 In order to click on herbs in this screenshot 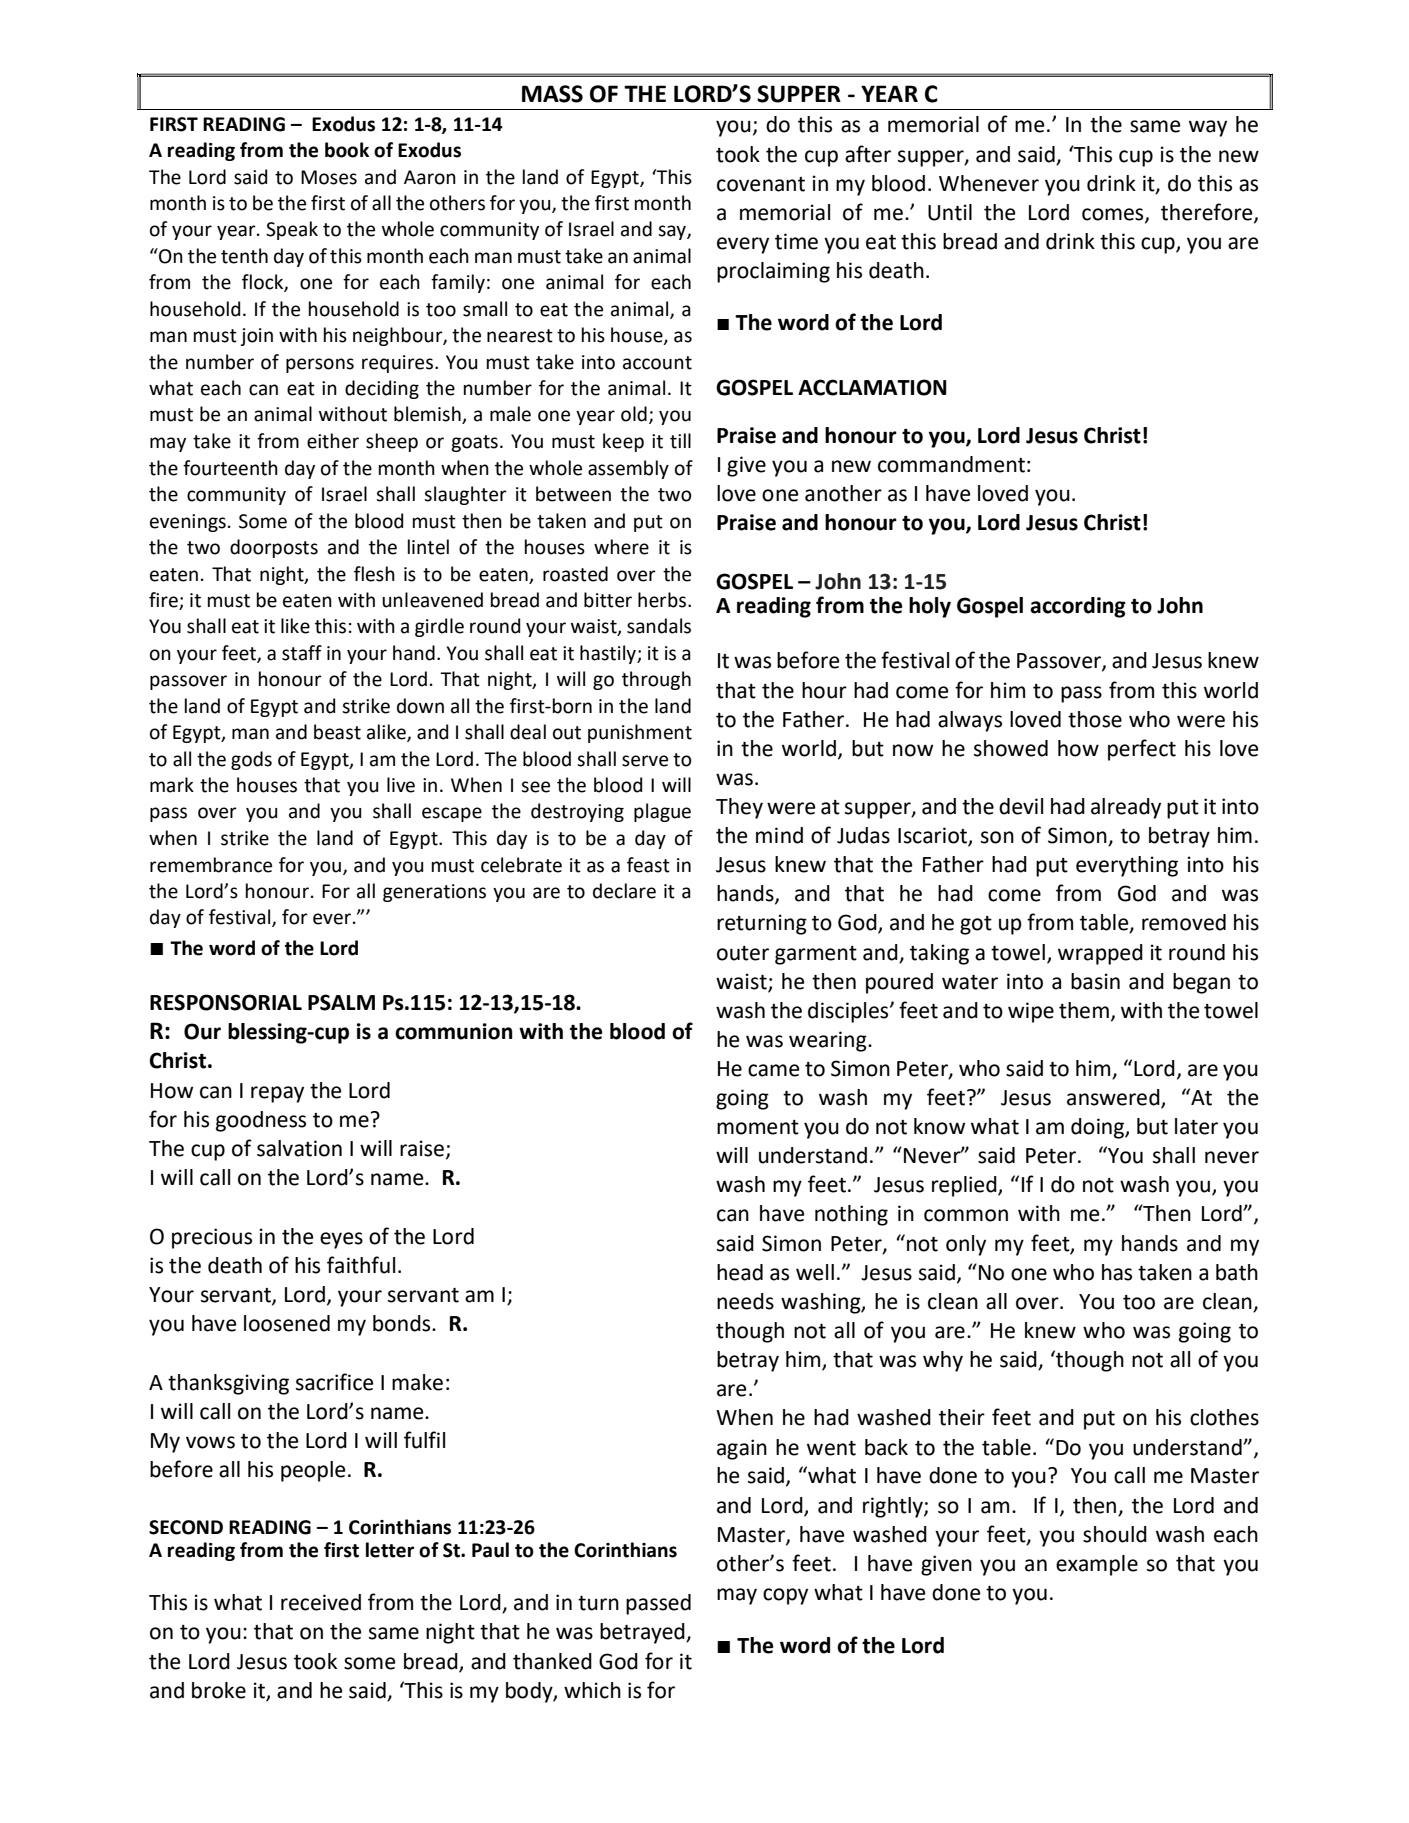, I will do `click(663, 600)`.
